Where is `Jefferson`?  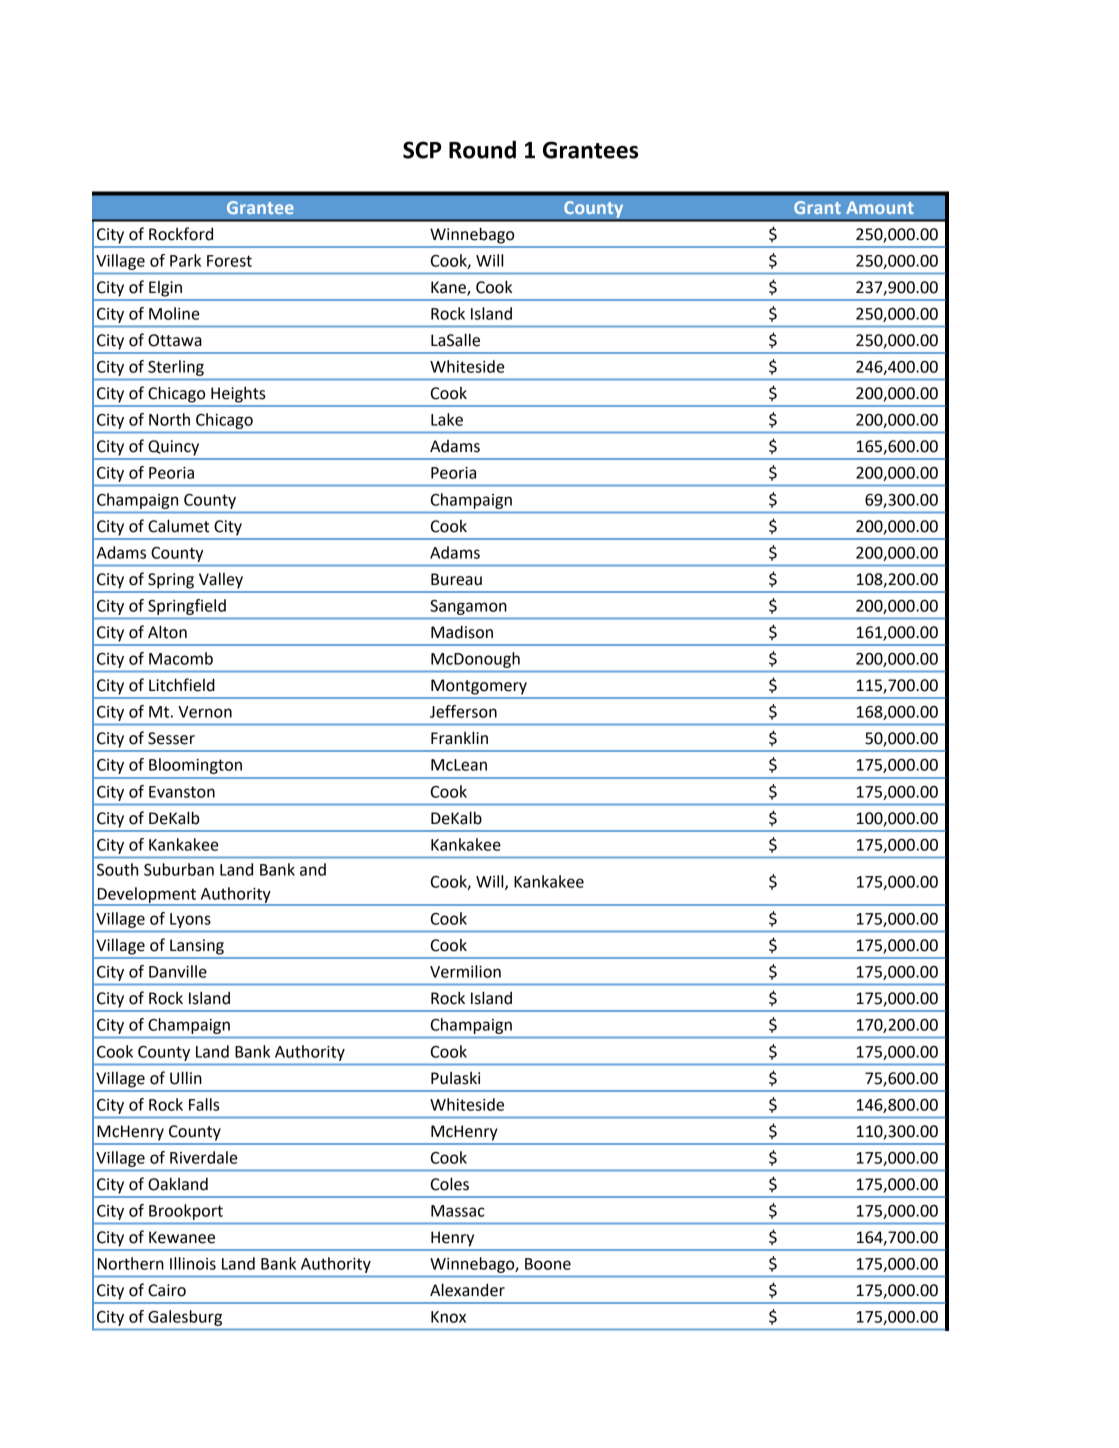 Jefferson is located at coordinates (463, 711).
